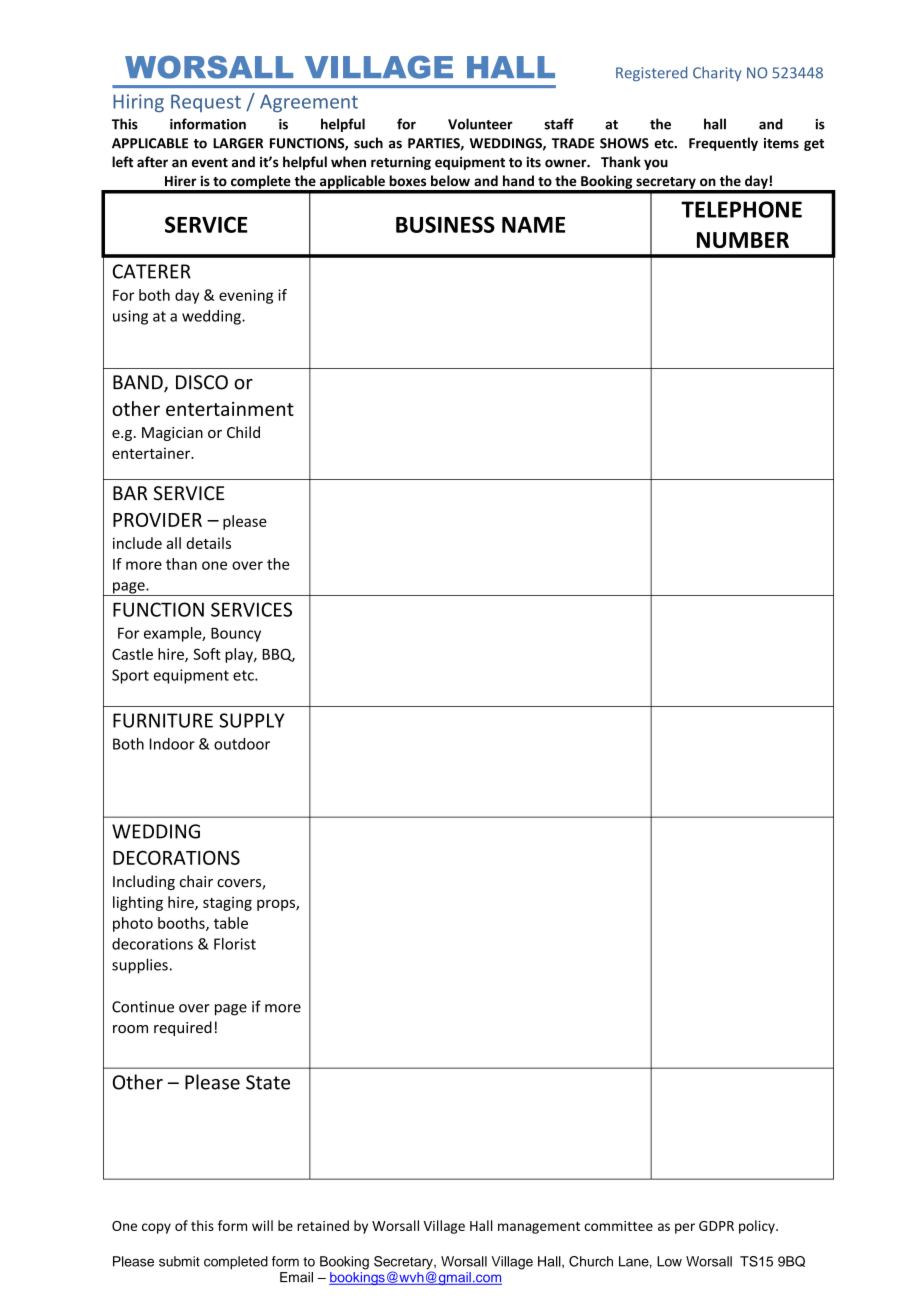  Describe the element at coordinates (202, 382) in the screenshot. I see `DISCO` at that location.
